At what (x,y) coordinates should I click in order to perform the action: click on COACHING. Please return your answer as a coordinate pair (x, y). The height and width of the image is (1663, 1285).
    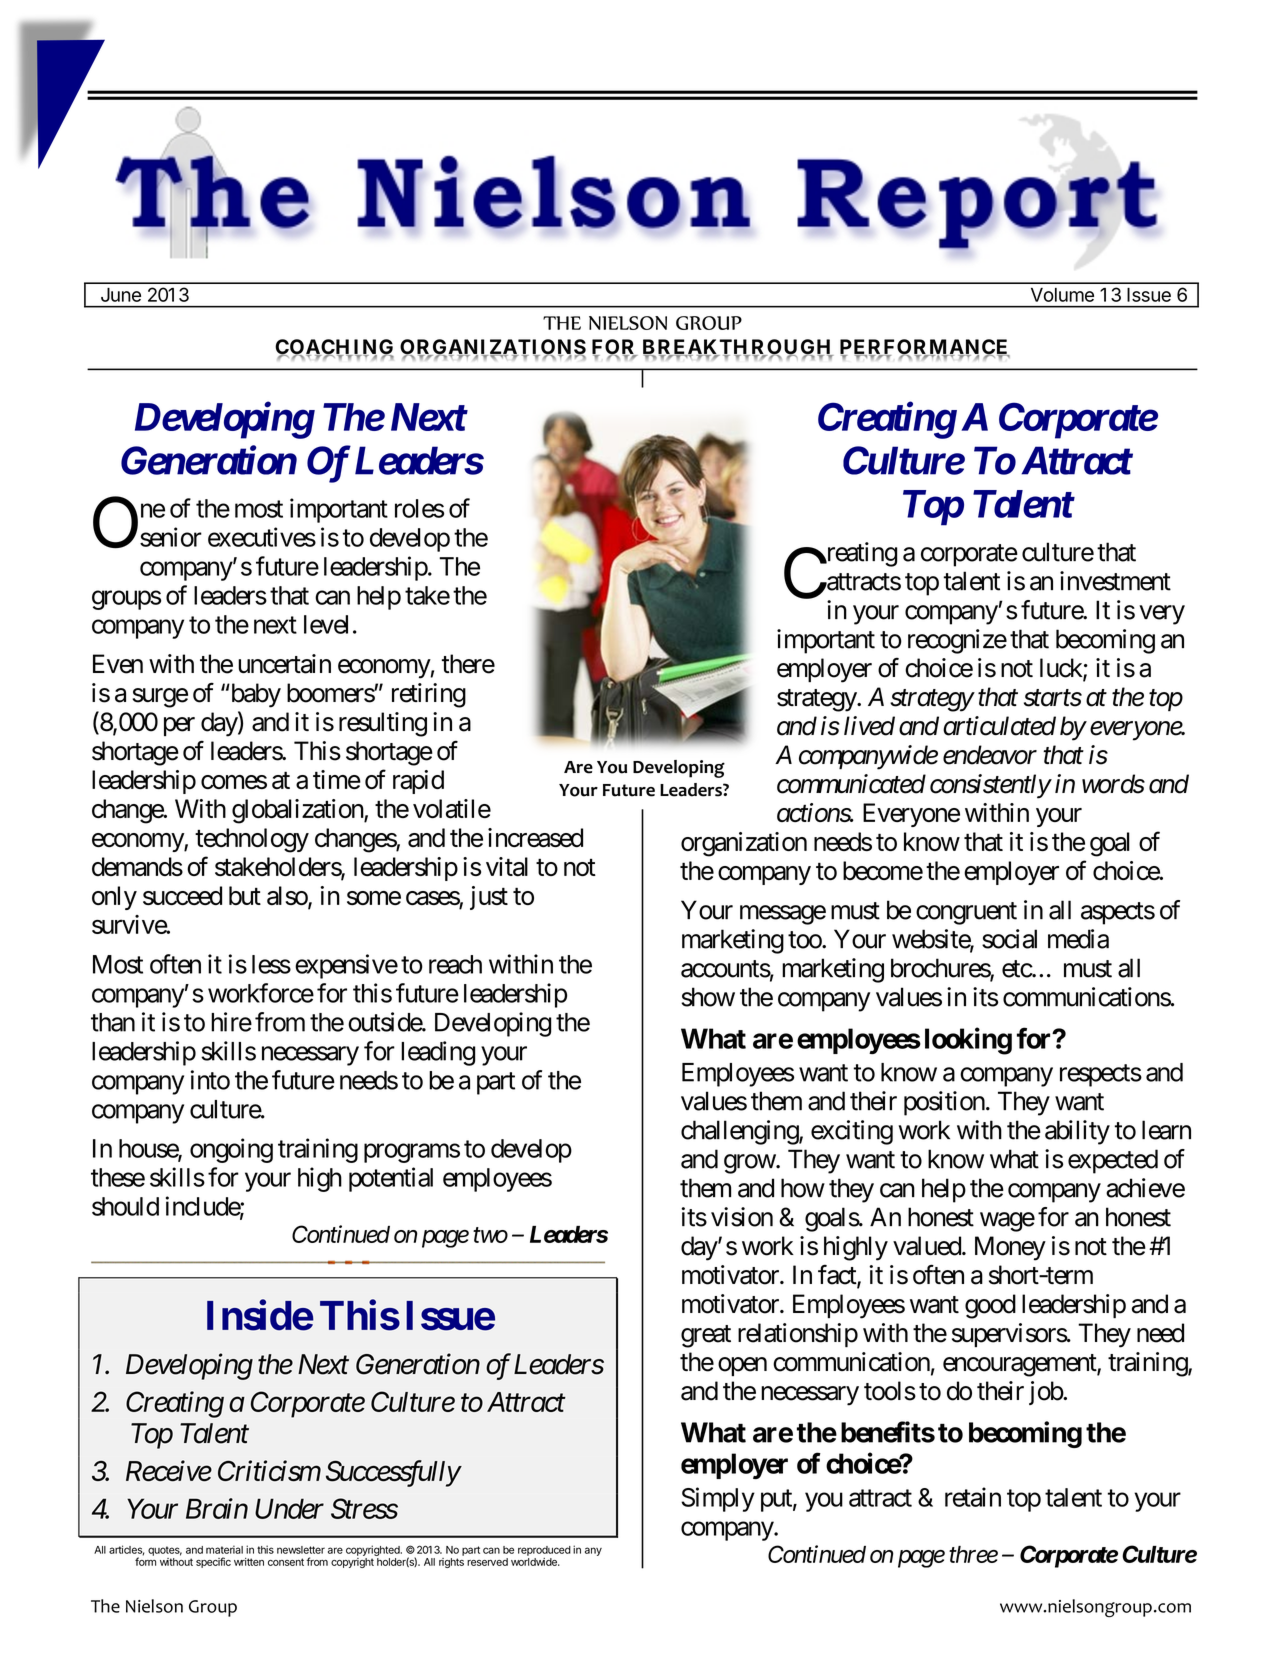
    Looking at the image, I should click on (334, 348).
